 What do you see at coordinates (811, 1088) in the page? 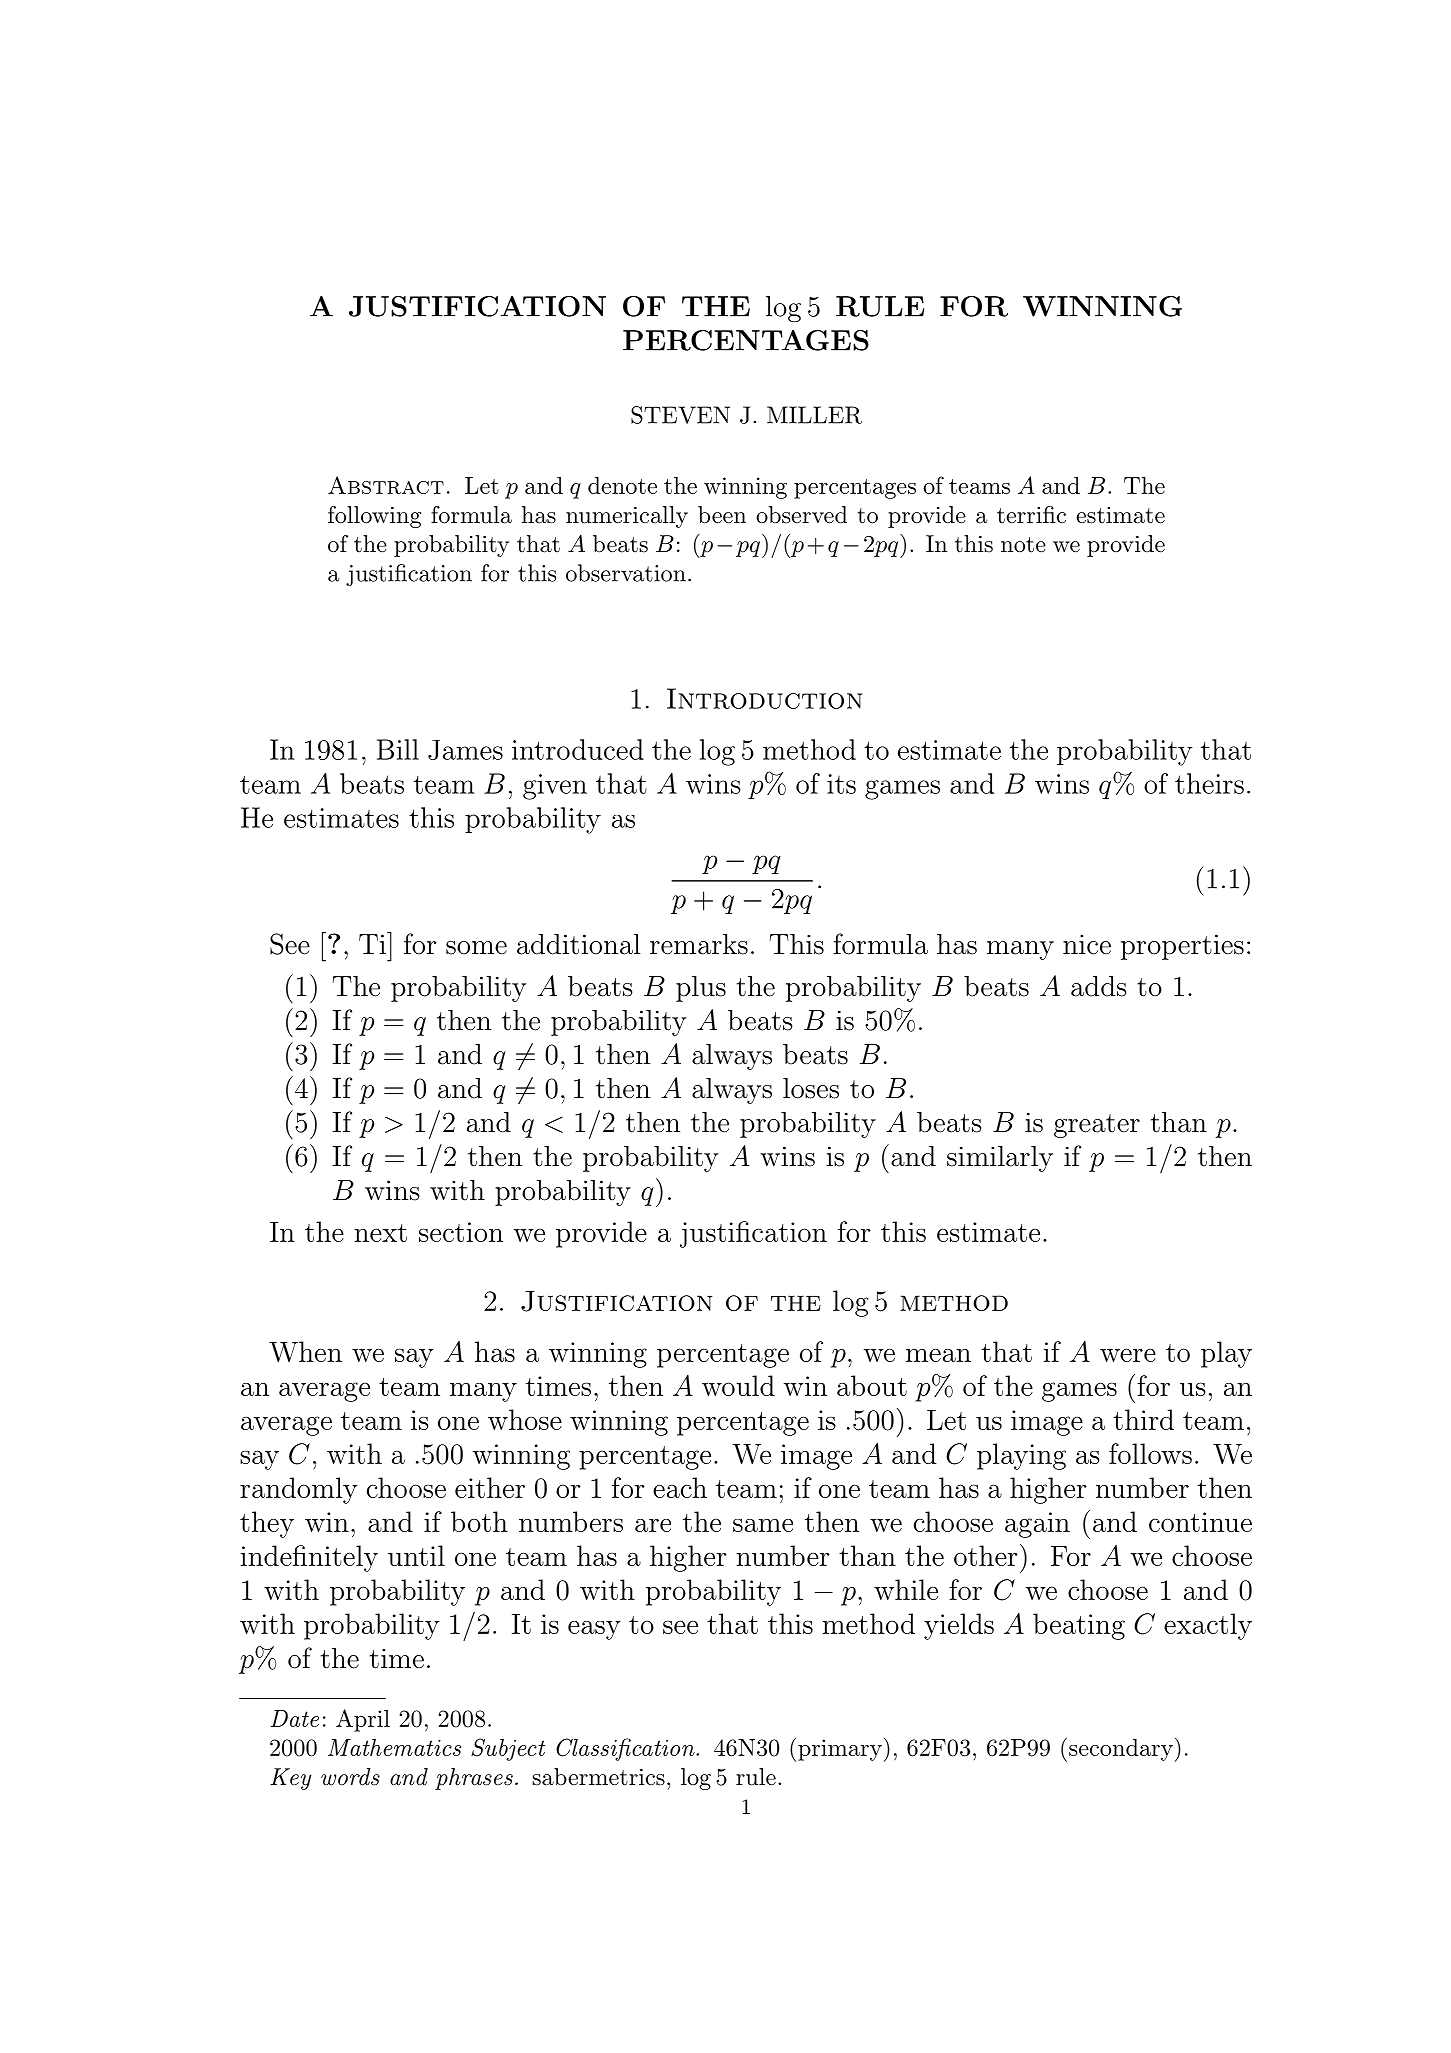
I see `loses` at bounding box center [811, 1088].
